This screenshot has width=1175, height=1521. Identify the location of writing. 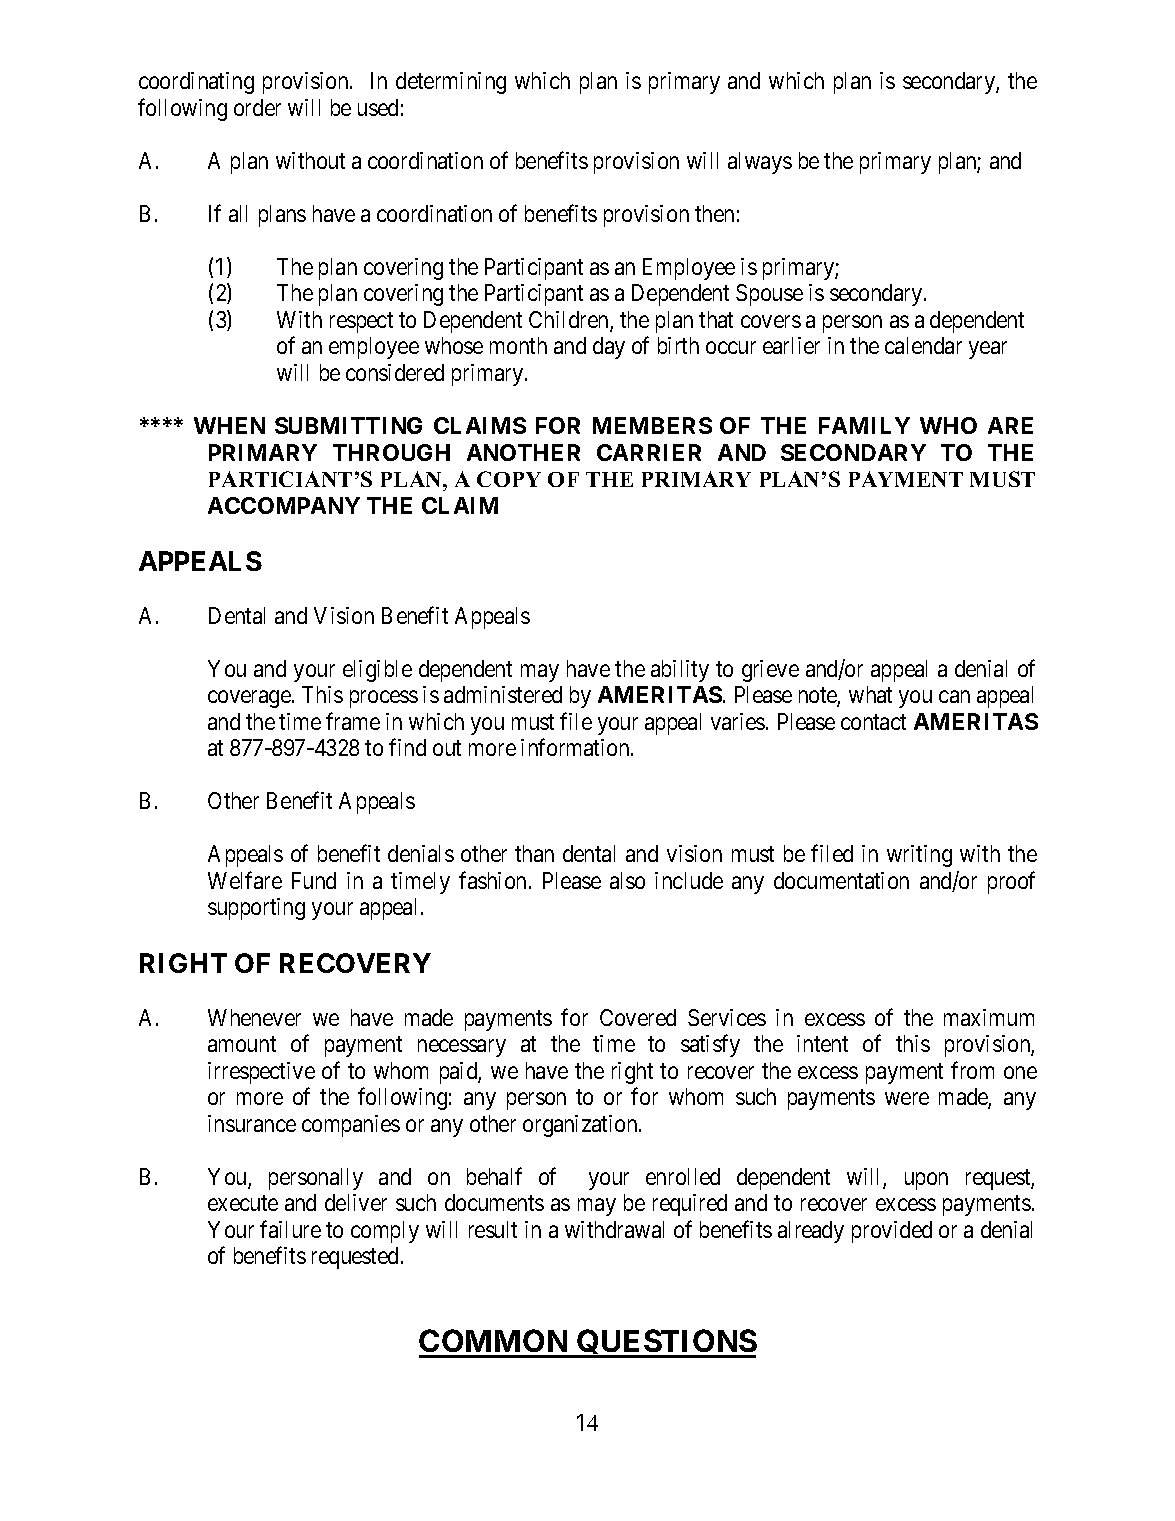
(919, 856).
